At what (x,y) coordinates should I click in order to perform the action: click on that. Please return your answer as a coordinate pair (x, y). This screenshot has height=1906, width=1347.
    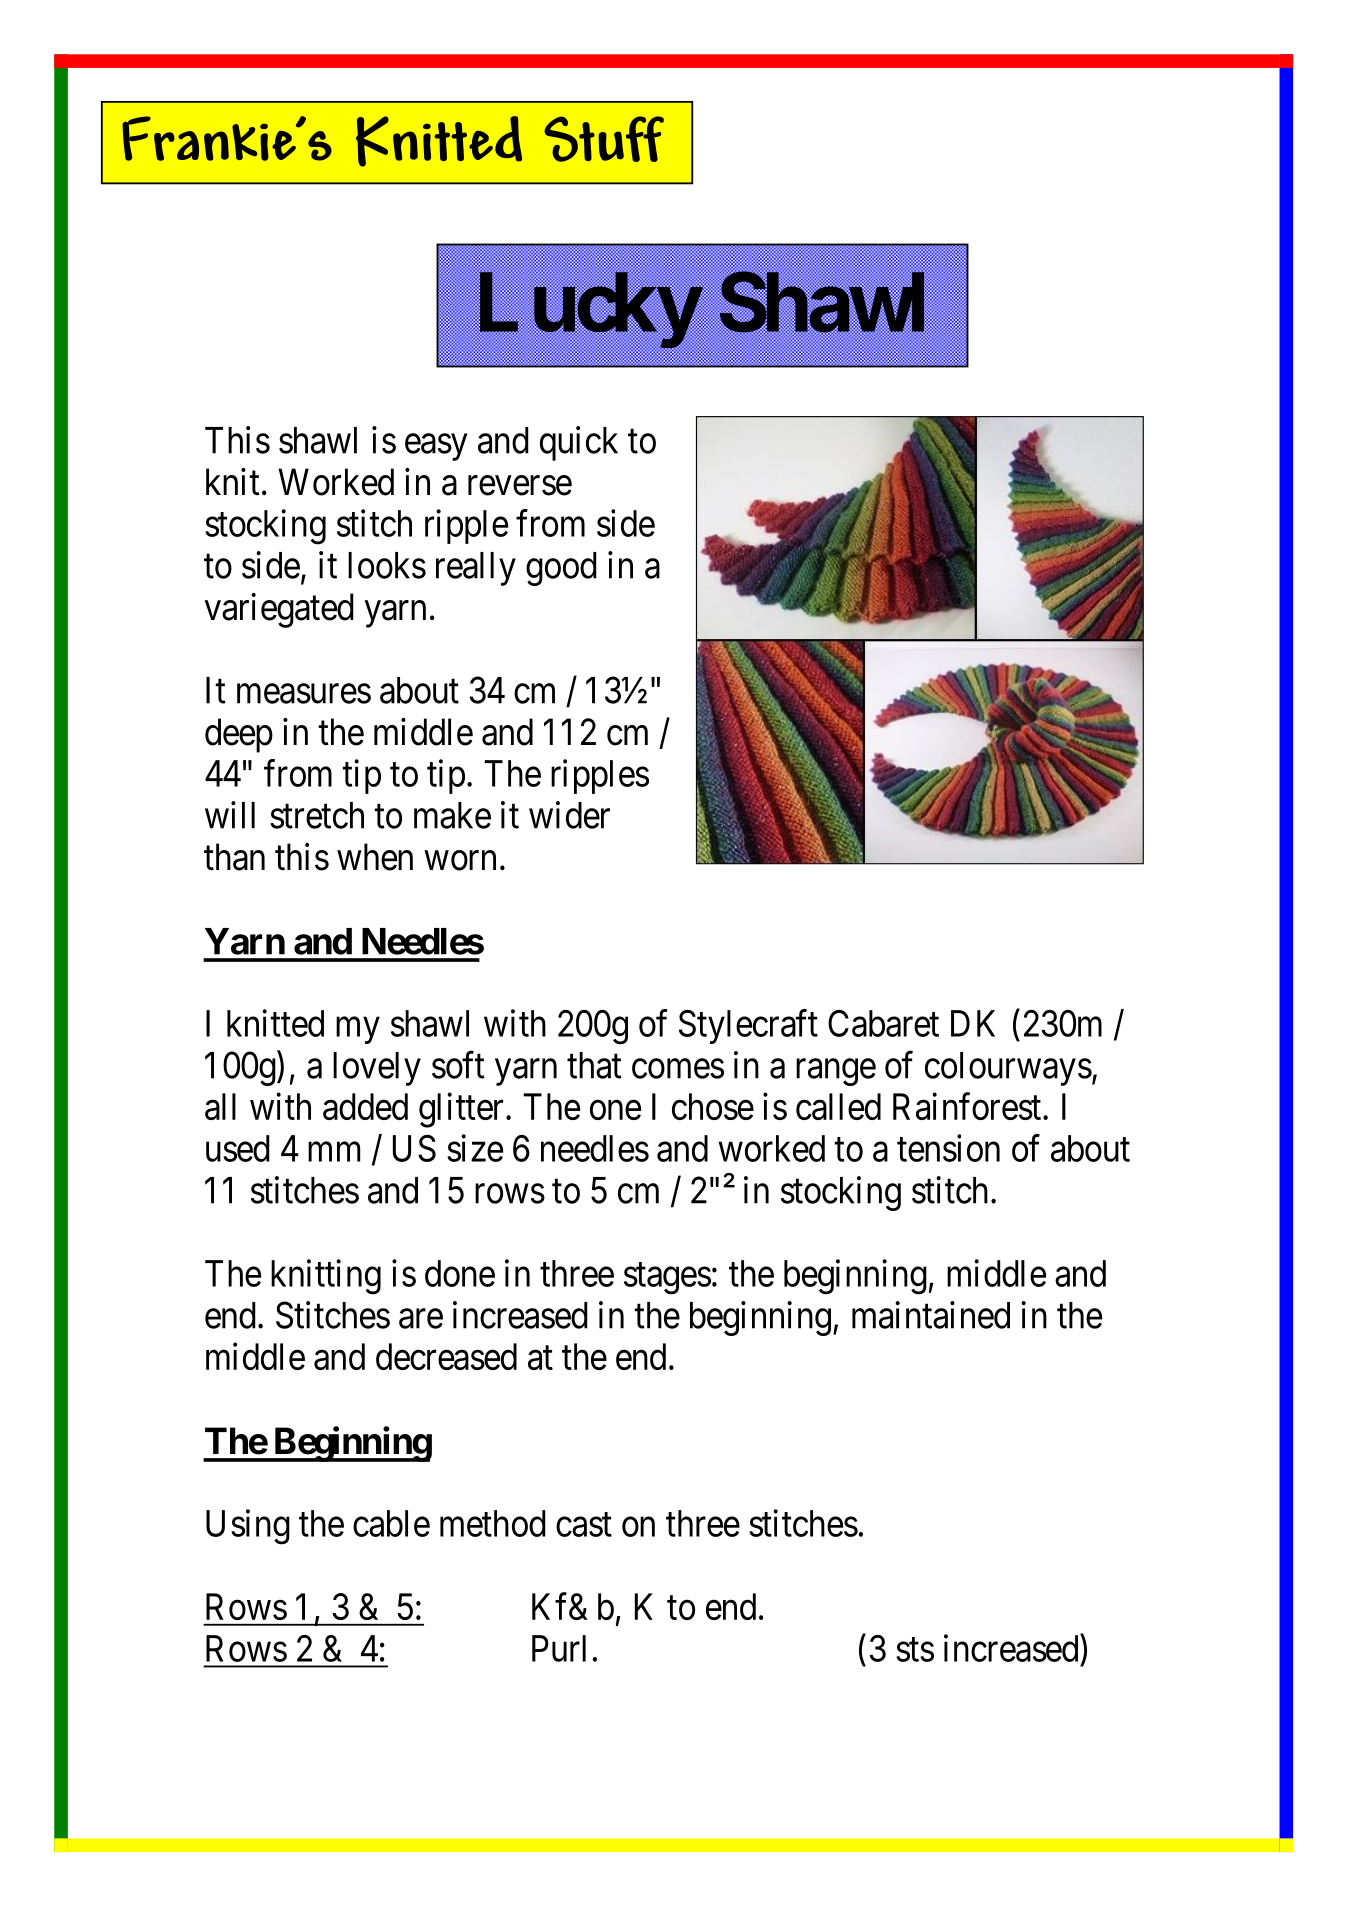
    Looking at the image, I should click on (594, 1065).
